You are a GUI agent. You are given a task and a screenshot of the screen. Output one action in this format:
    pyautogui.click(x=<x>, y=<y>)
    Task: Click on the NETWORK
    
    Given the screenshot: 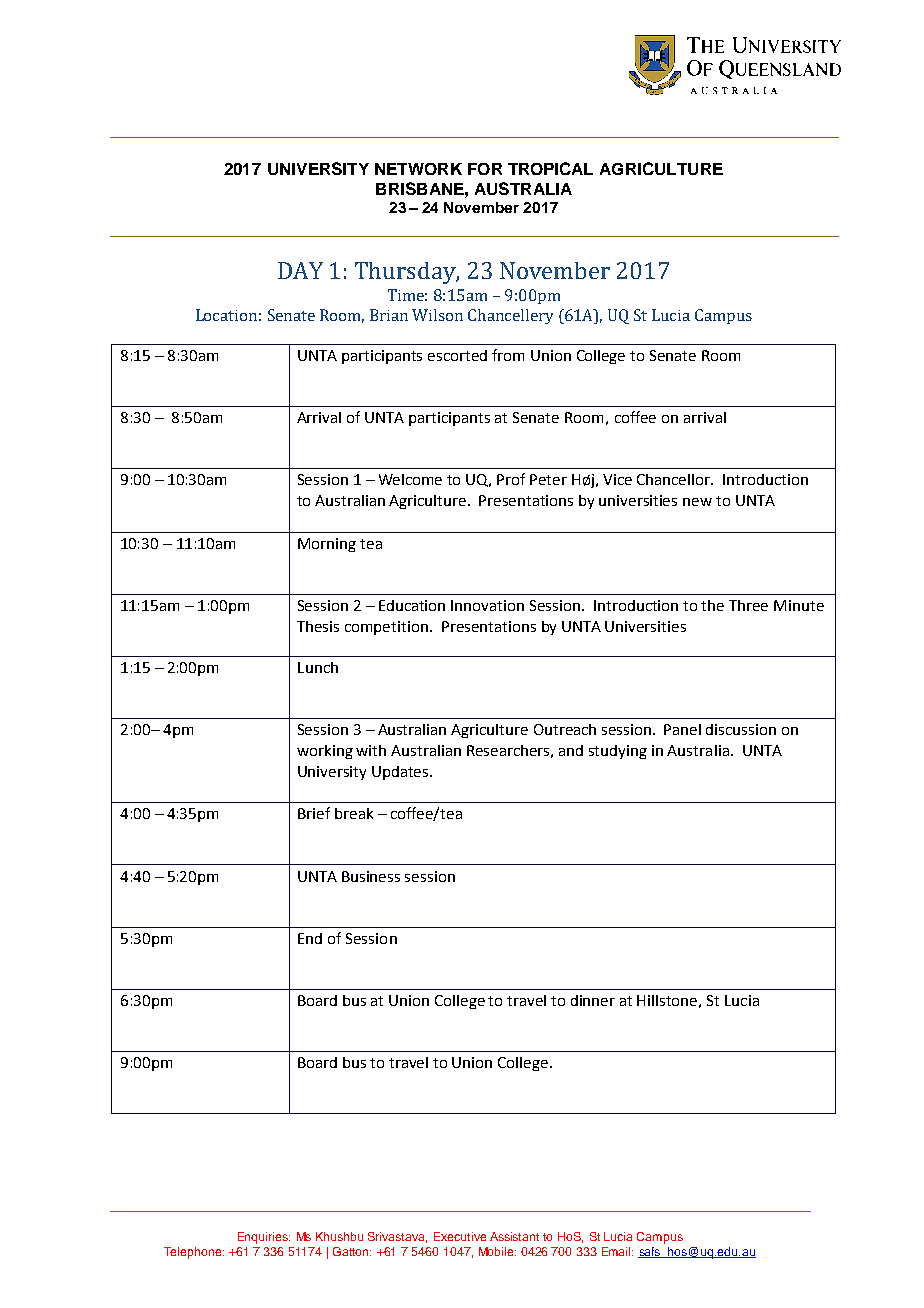 What is the action you would take?
    pyautogui.click(x=418, y=169)
